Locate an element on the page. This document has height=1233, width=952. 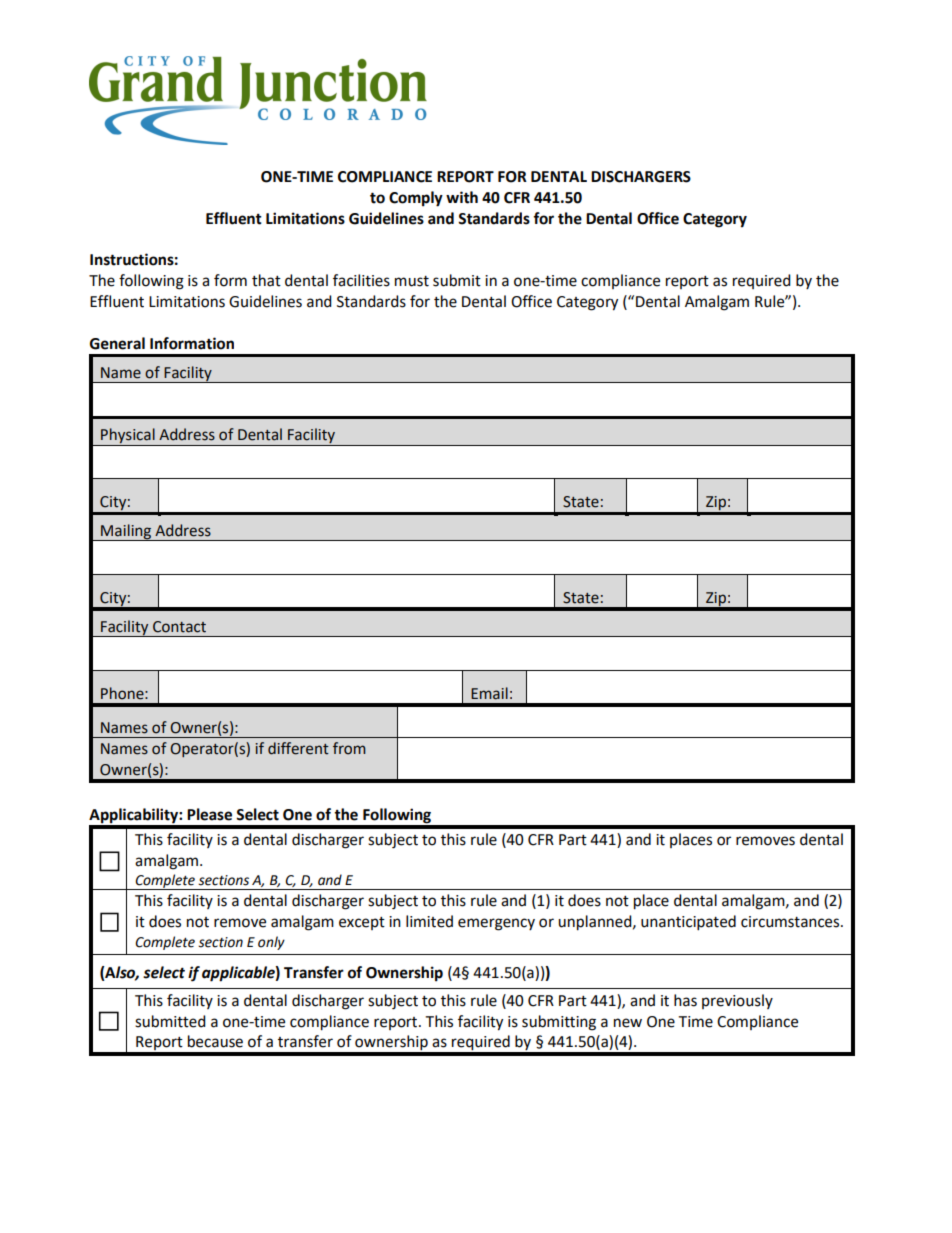
Contact is located at coordinates (179, 627).
